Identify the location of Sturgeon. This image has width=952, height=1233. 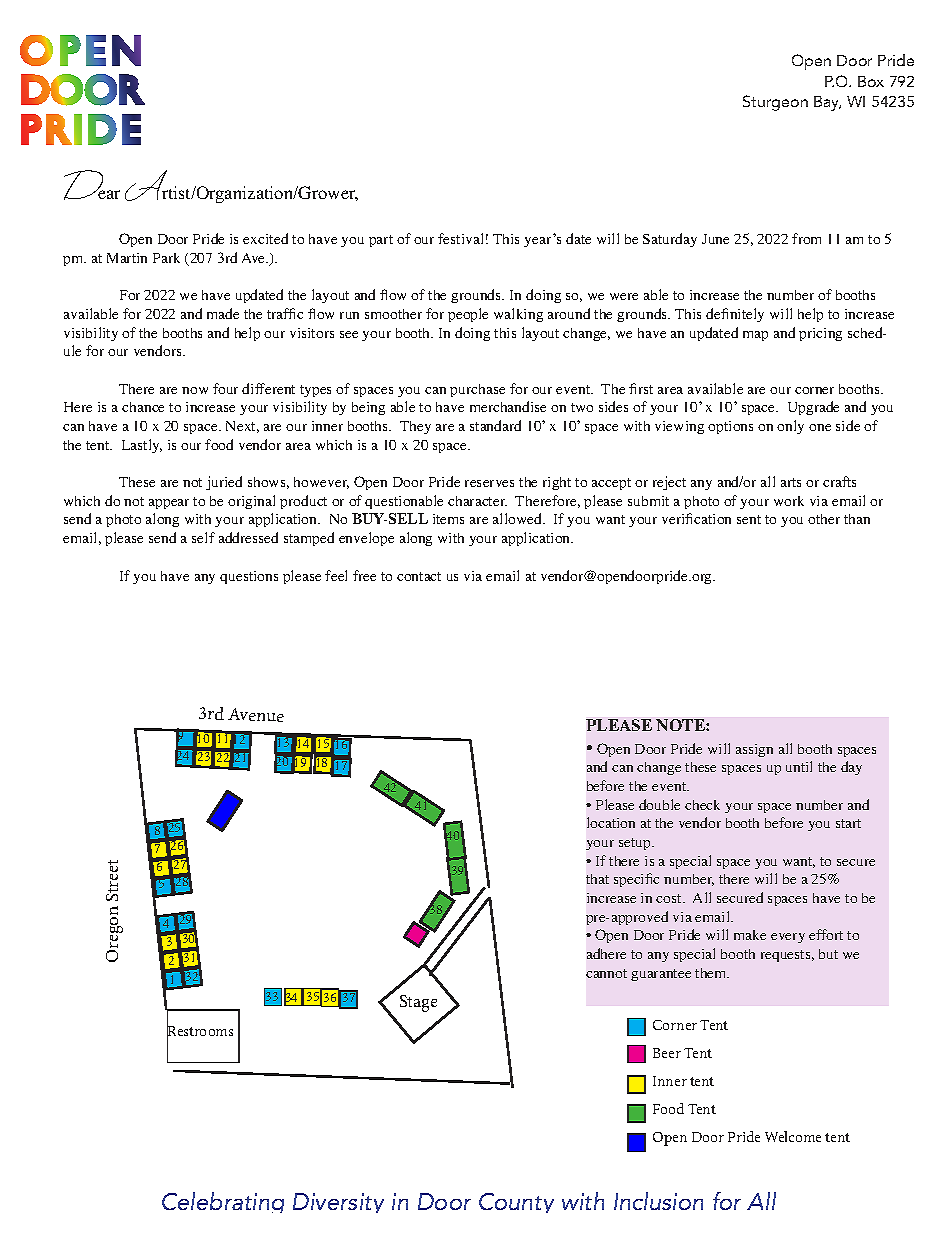
(775, 103).
